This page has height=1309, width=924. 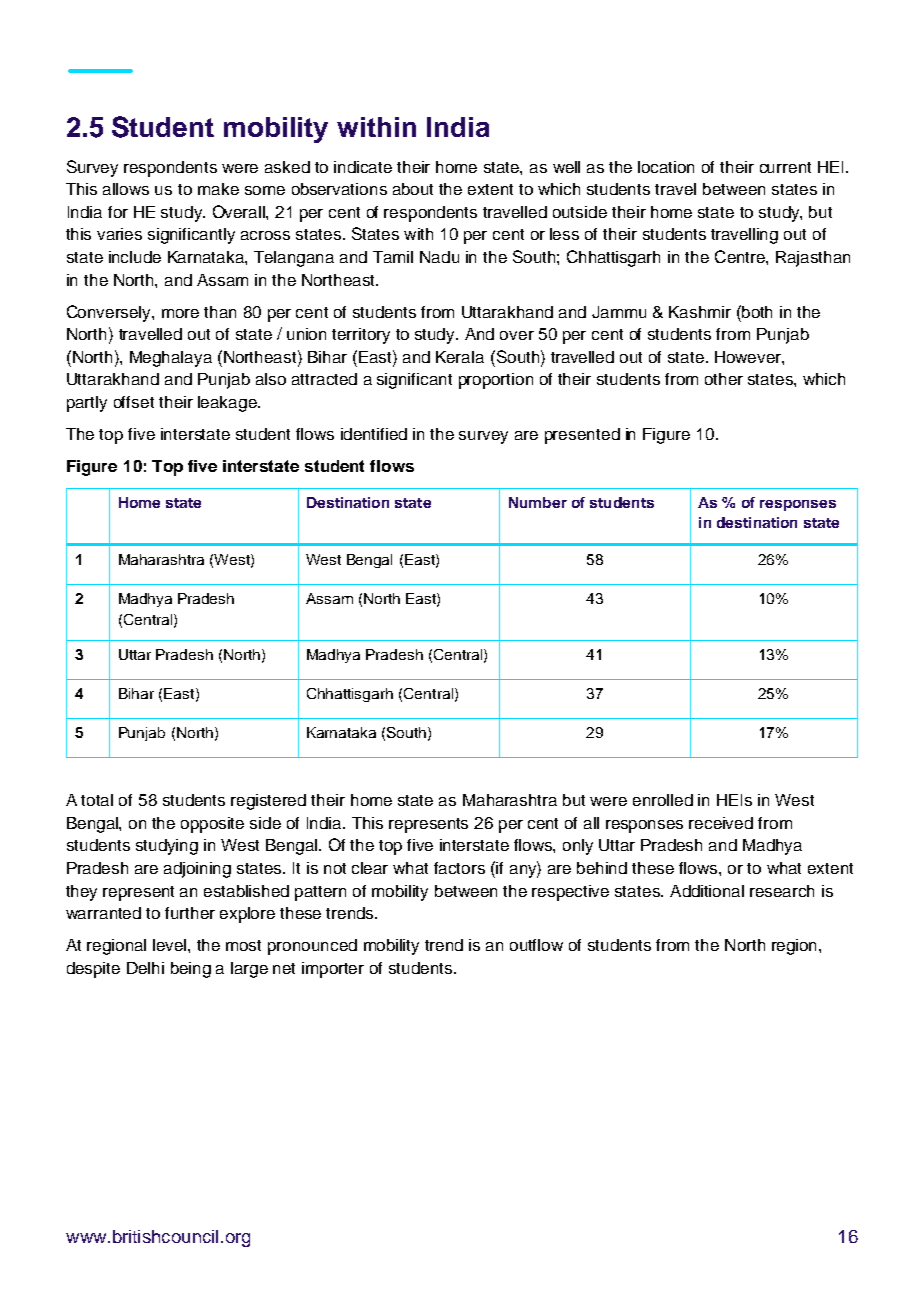 I want to click on level, so click(x=171, y=945).
